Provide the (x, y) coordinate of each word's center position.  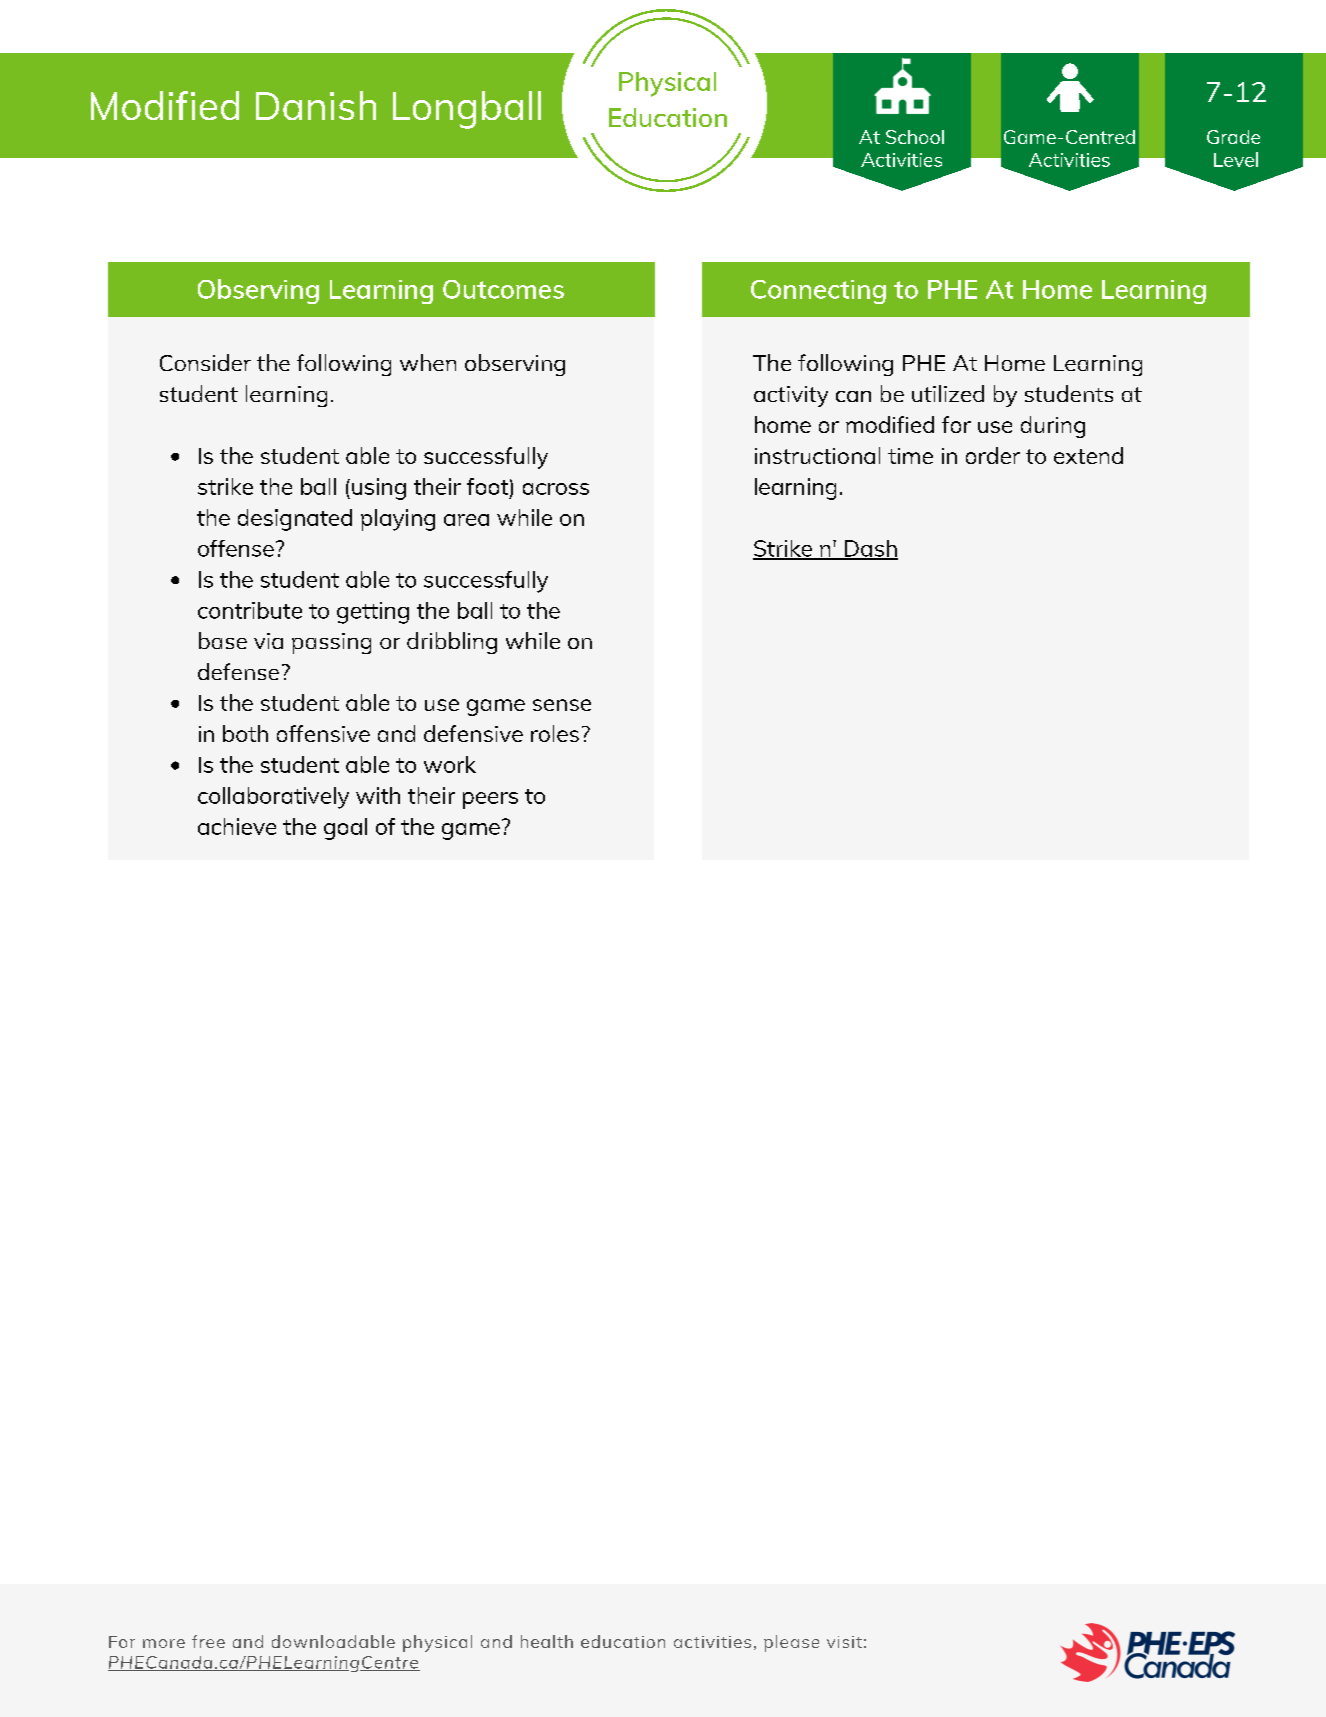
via (268, 641)
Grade (1233, 137)
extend (1088, 455)
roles (555, 733)
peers (490, 800)
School (915, 137)
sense (562, 705)
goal (345, 829)
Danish (316, 105)
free (208, 1641)
